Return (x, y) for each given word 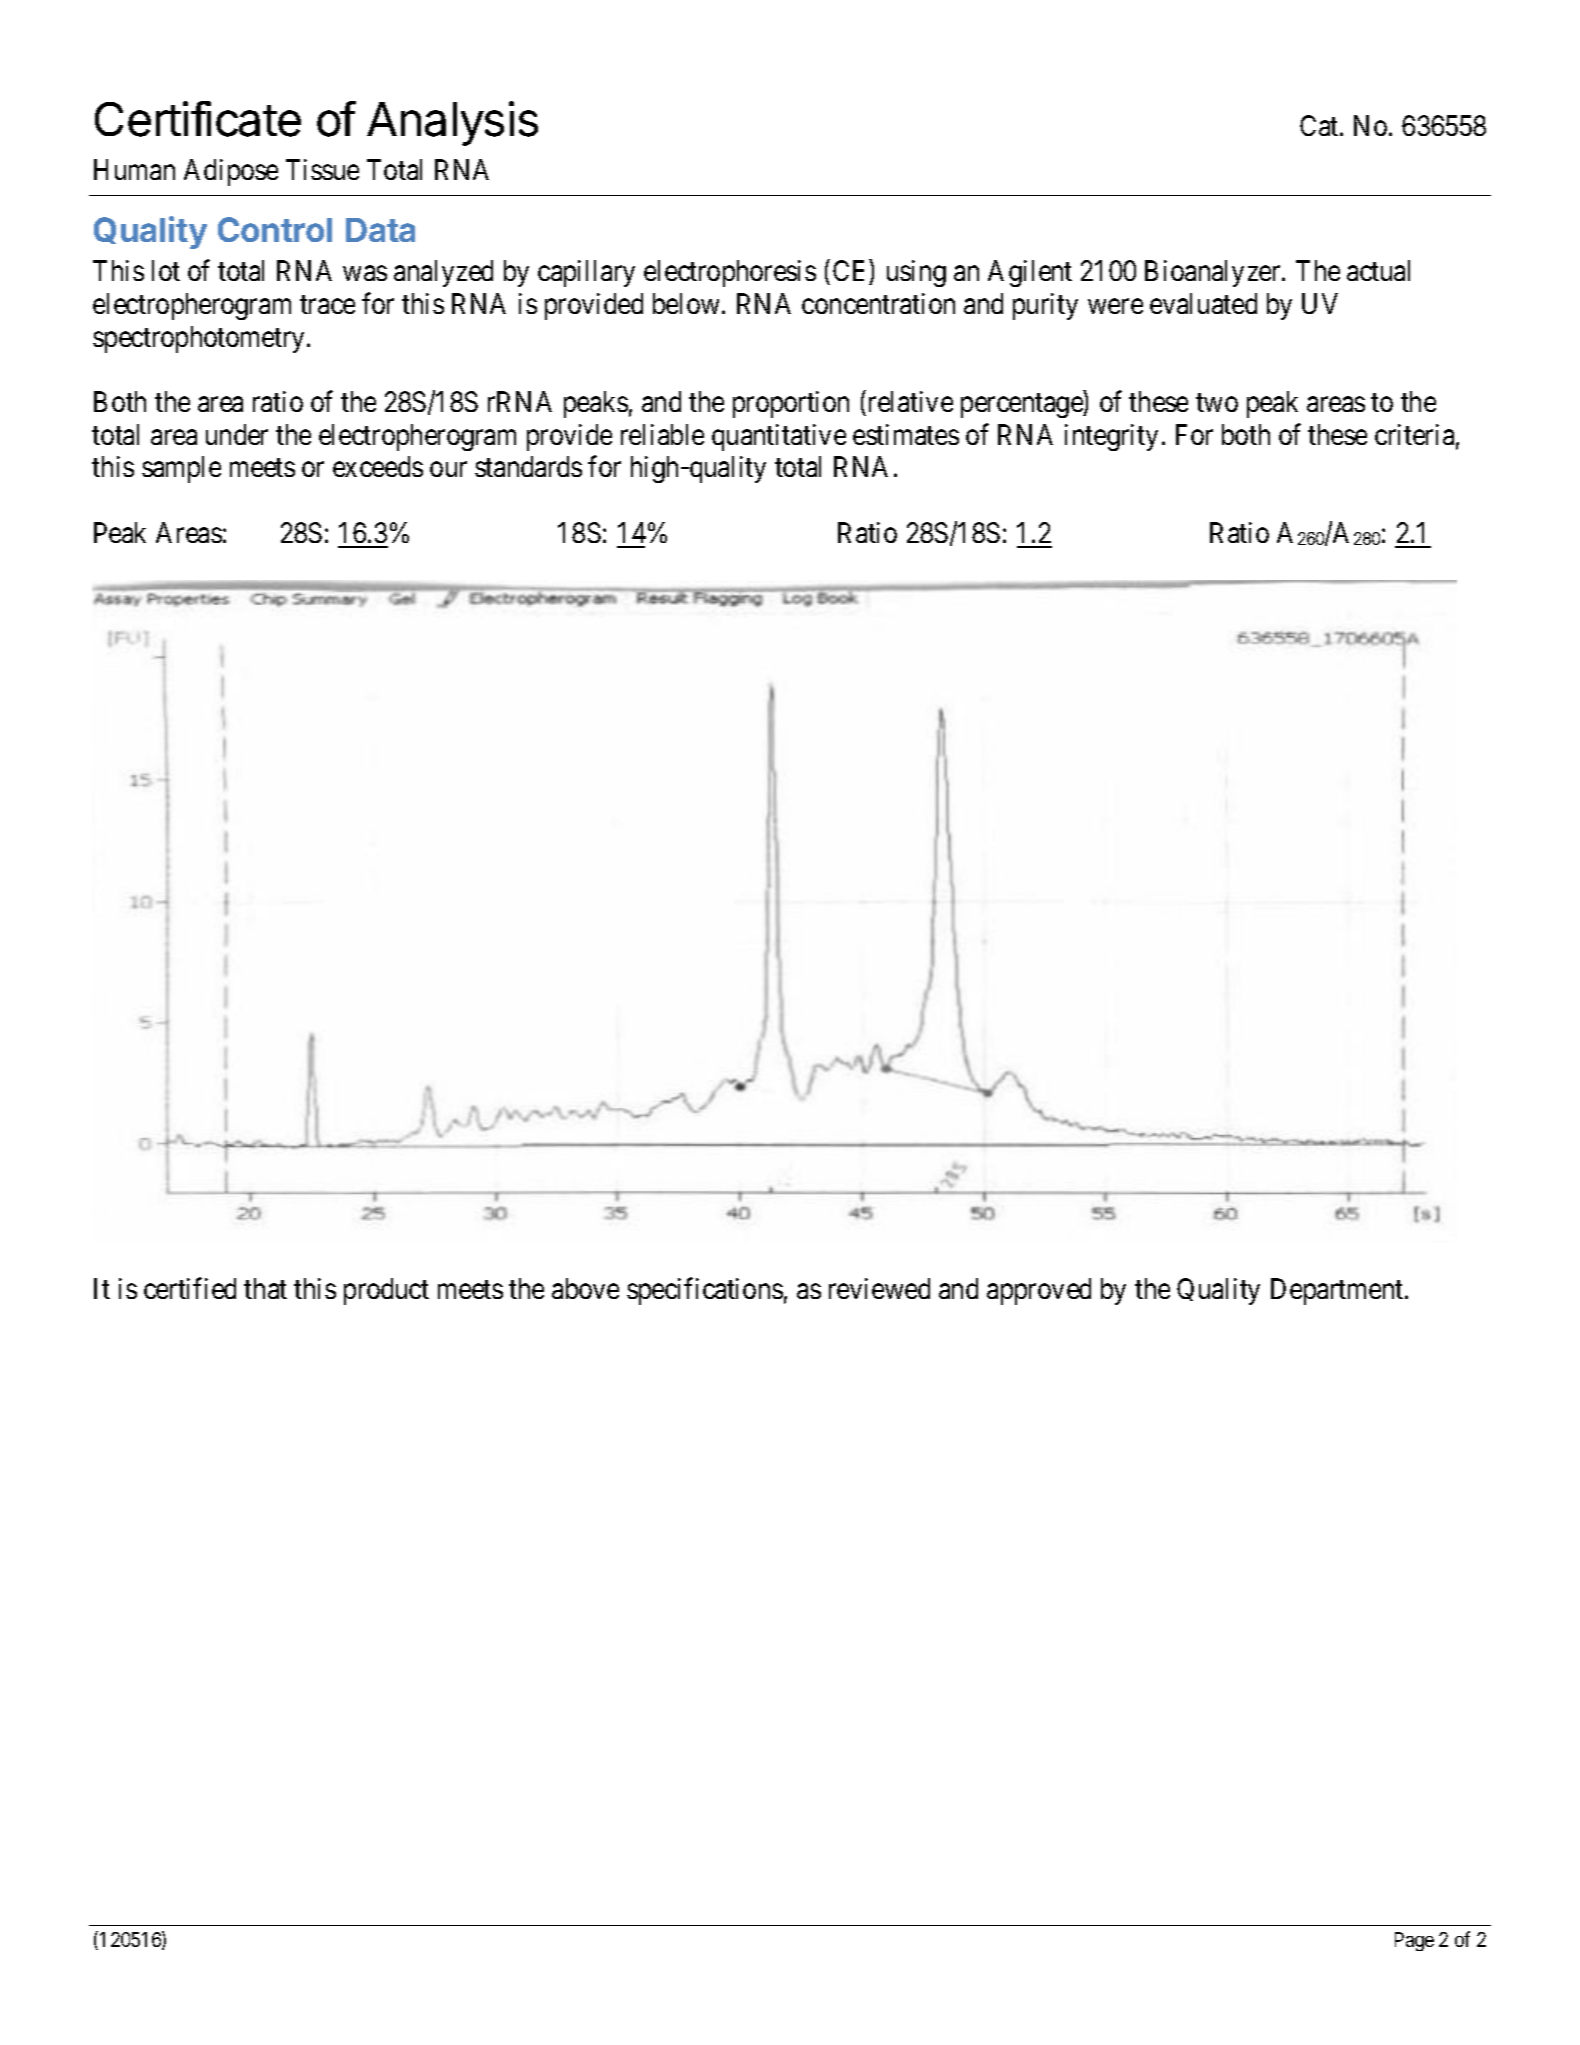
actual (1378, 270)
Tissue (322, 169)
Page (1414, 1941)
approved (1039, 1291)
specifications (705, 1291)
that (265, 1288)
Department (1338, 1292)
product (386, 1291)
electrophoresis (730, 273)
